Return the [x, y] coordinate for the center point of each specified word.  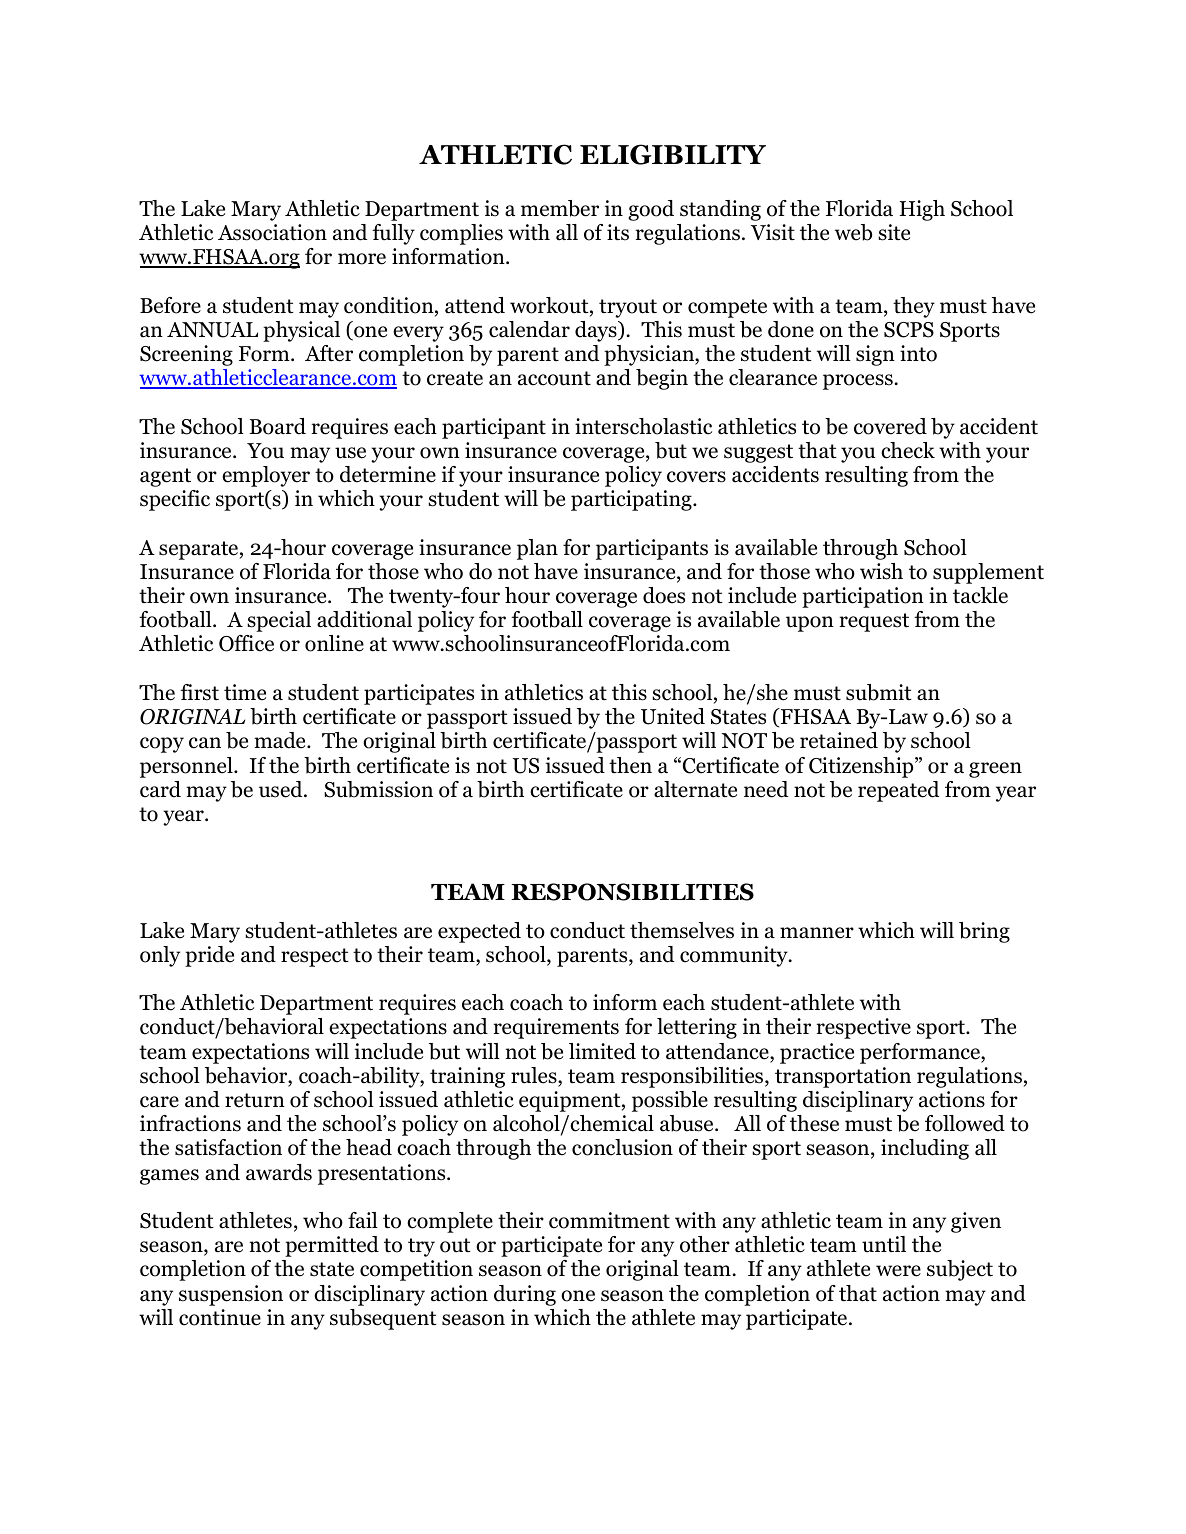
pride [209, 956]
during [525, 1295]
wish [881, 571]
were [898, 1271]
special [279, 621]
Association [272, 232]
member [560, 208]
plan [537, 549]
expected [479, 932]
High [922, 210]
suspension [231, 1295]
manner [817, 933]
